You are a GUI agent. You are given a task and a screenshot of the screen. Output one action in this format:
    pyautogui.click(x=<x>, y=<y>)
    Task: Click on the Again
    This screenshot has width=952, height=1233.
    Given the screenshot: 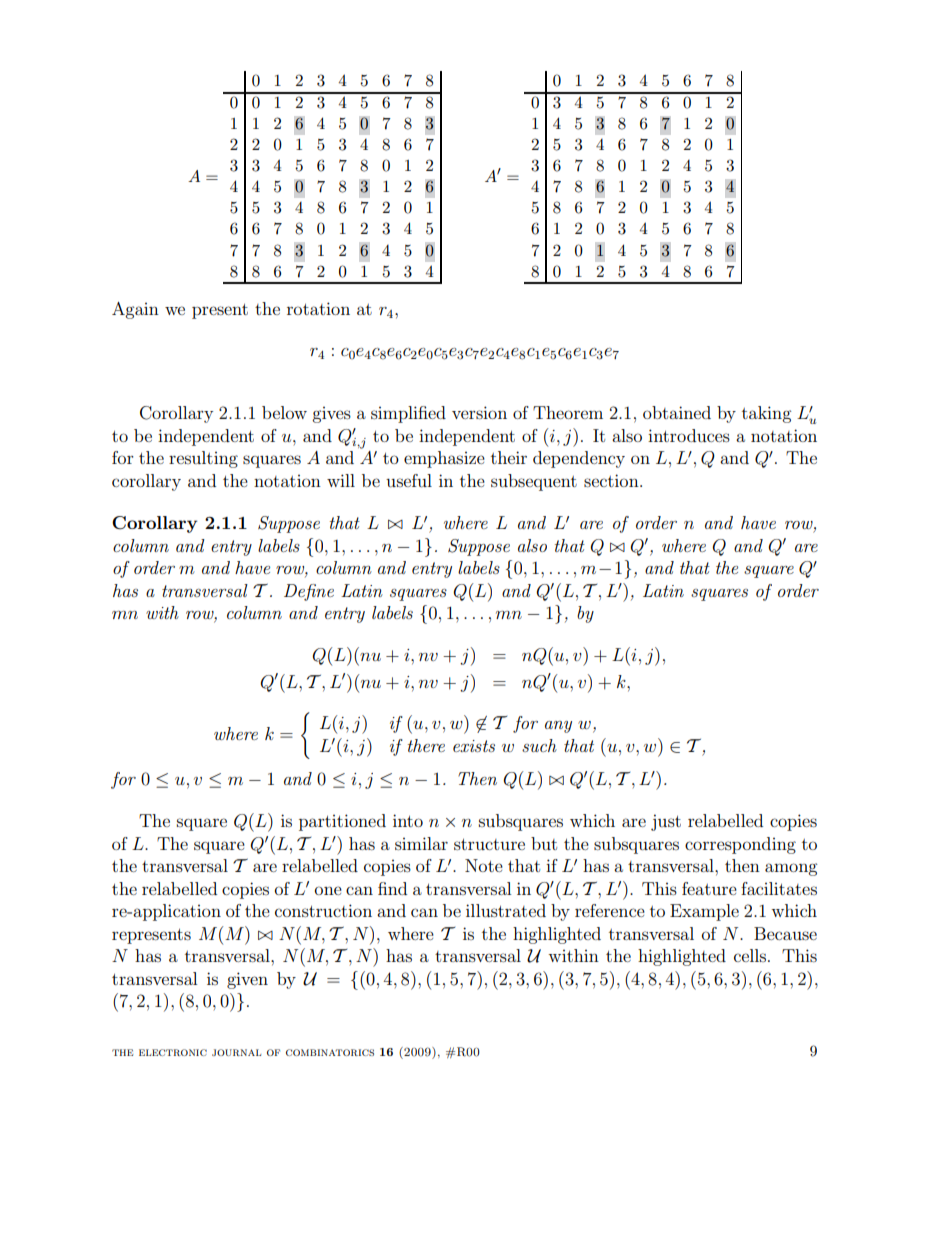 What is the action you would take?
    pyautogui.click(x=135, y=310)
